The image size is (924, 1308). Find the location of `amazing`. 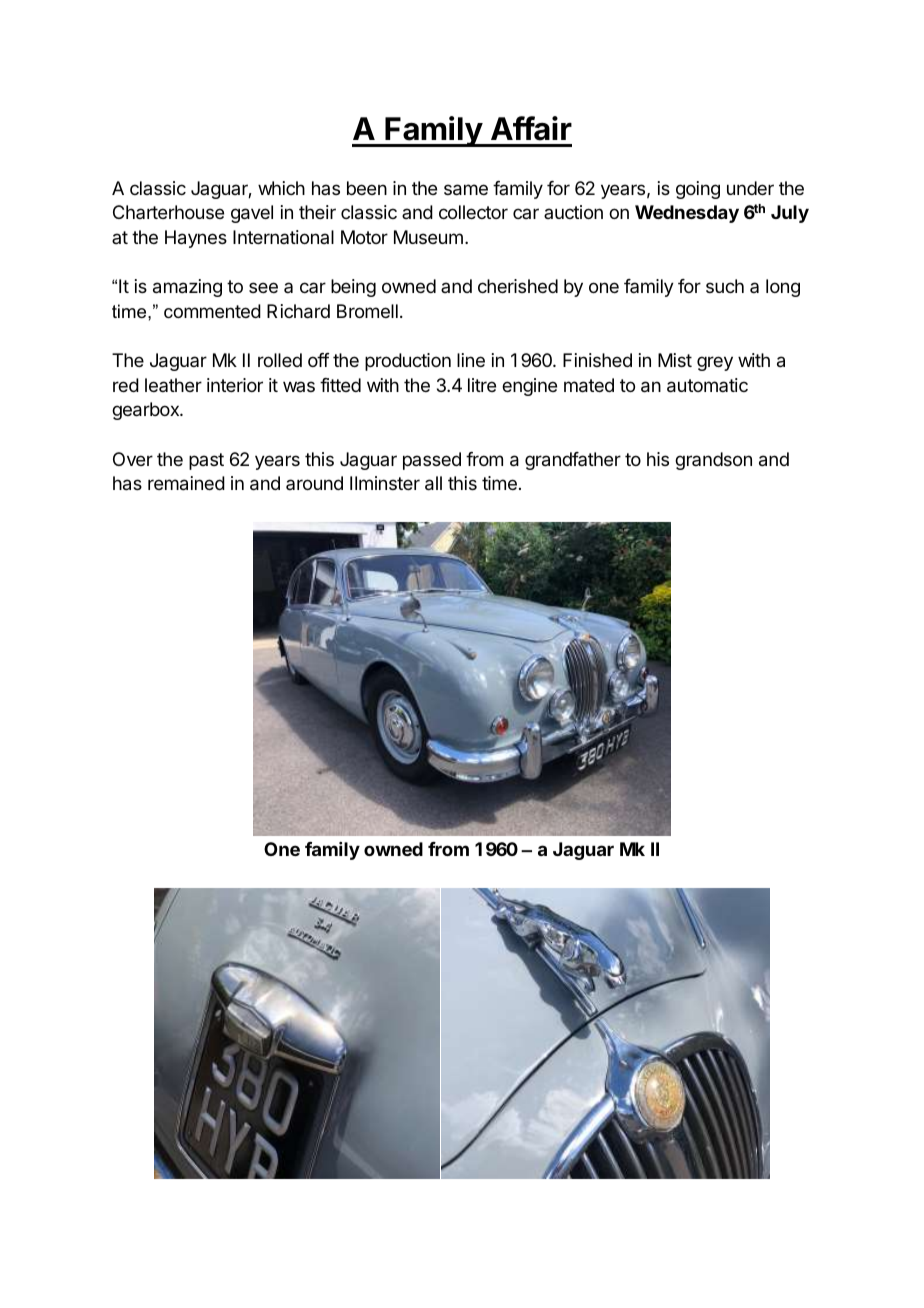

amazing is located at coordinates (187, 288).
